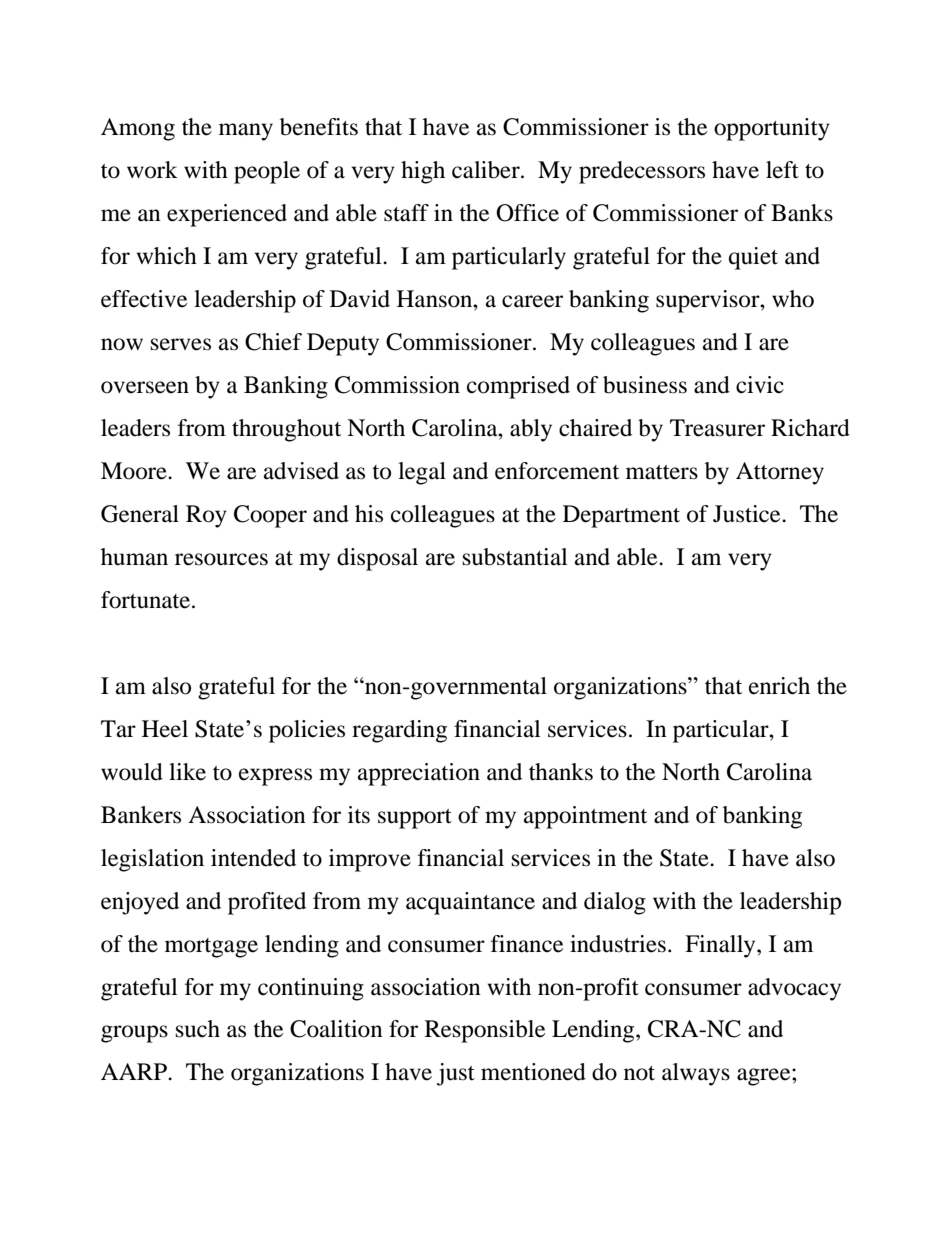  Describe the element at coordinates (515, 557) in the image. I see `substantial` at that location.
